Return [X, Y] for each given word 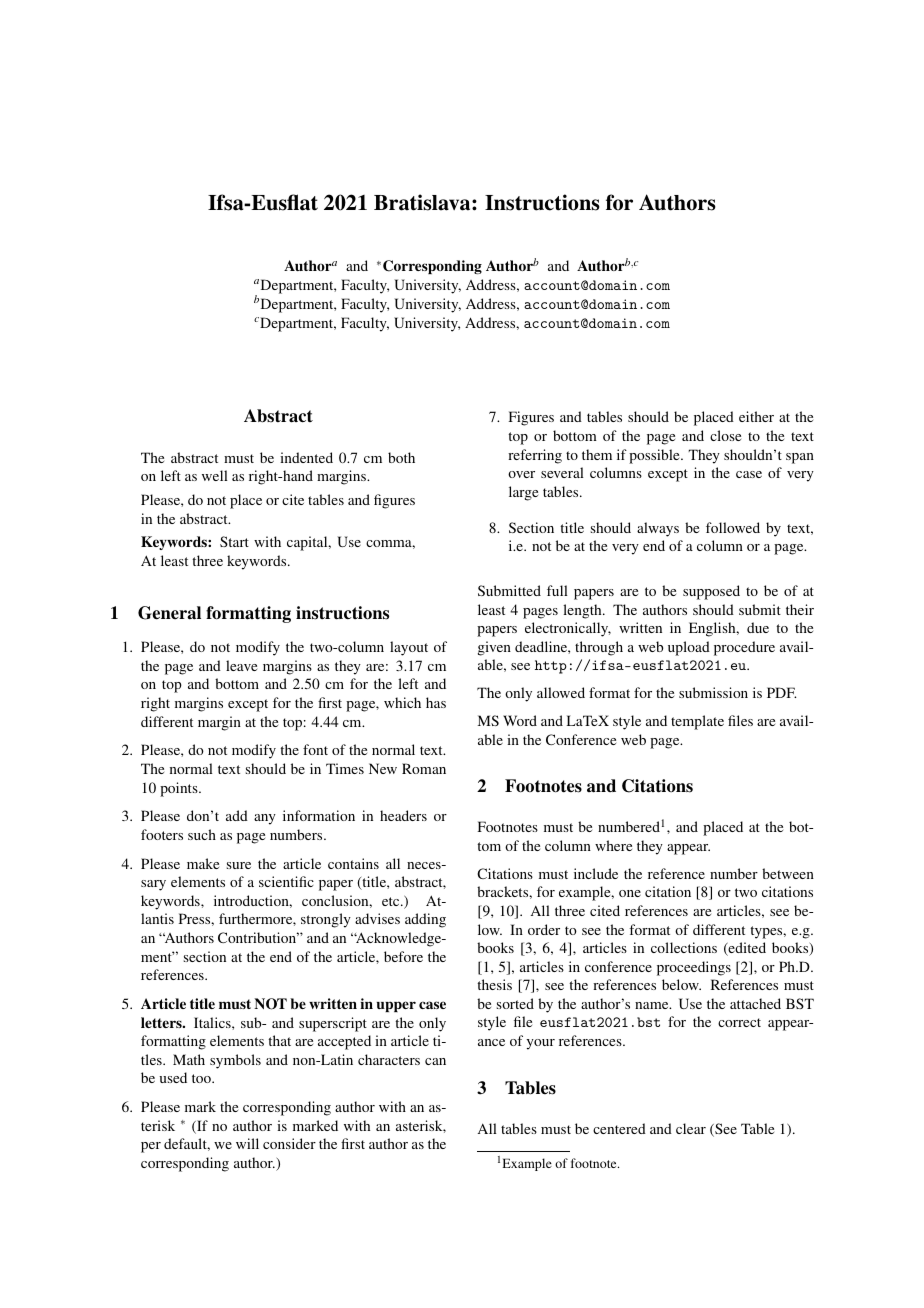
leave [241, 665]
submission [713, 692]
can [435, 1061]
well [215, 475]
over [521, 474]
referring [535, 456]
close [725, 435]
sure [239, 865]
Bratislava [423, 202]
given [494, 648]
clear [691, 1128]
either [756, 416]
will [247, 1143]
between [788, 873]
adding [425, 920]
